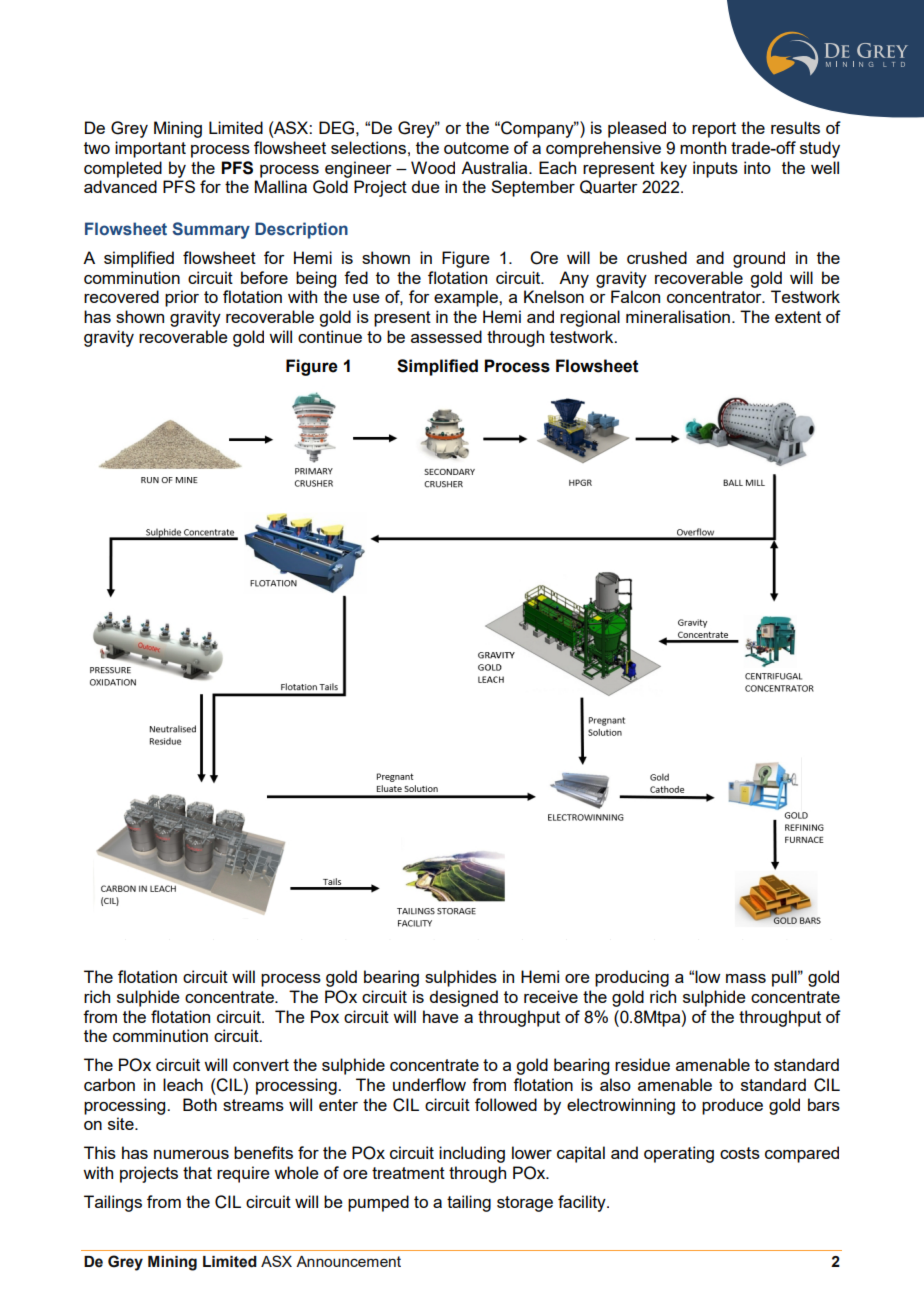  What do you see at coordinates (330, 336) in the screenshot?
I see `continue` at bounding box center [330, 336].
